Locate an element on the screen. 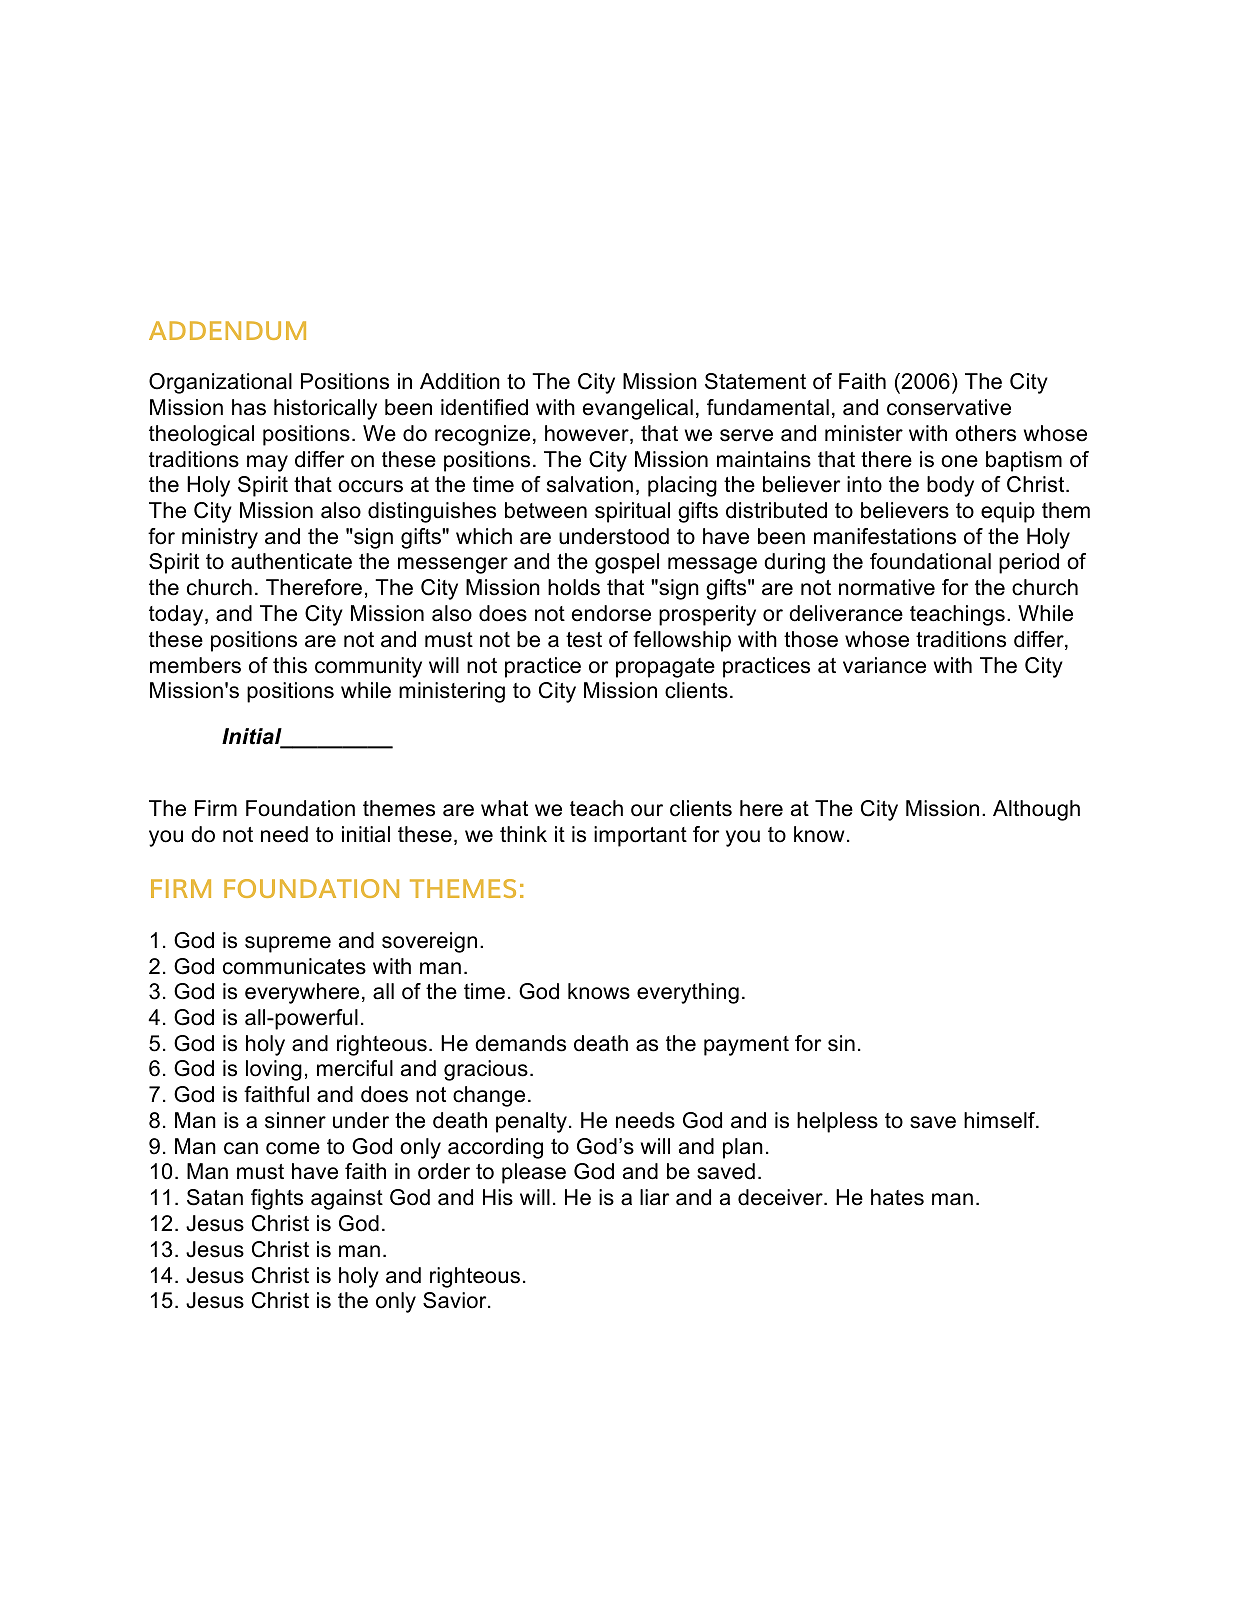  loving is located at coordinates (274, 1070).
